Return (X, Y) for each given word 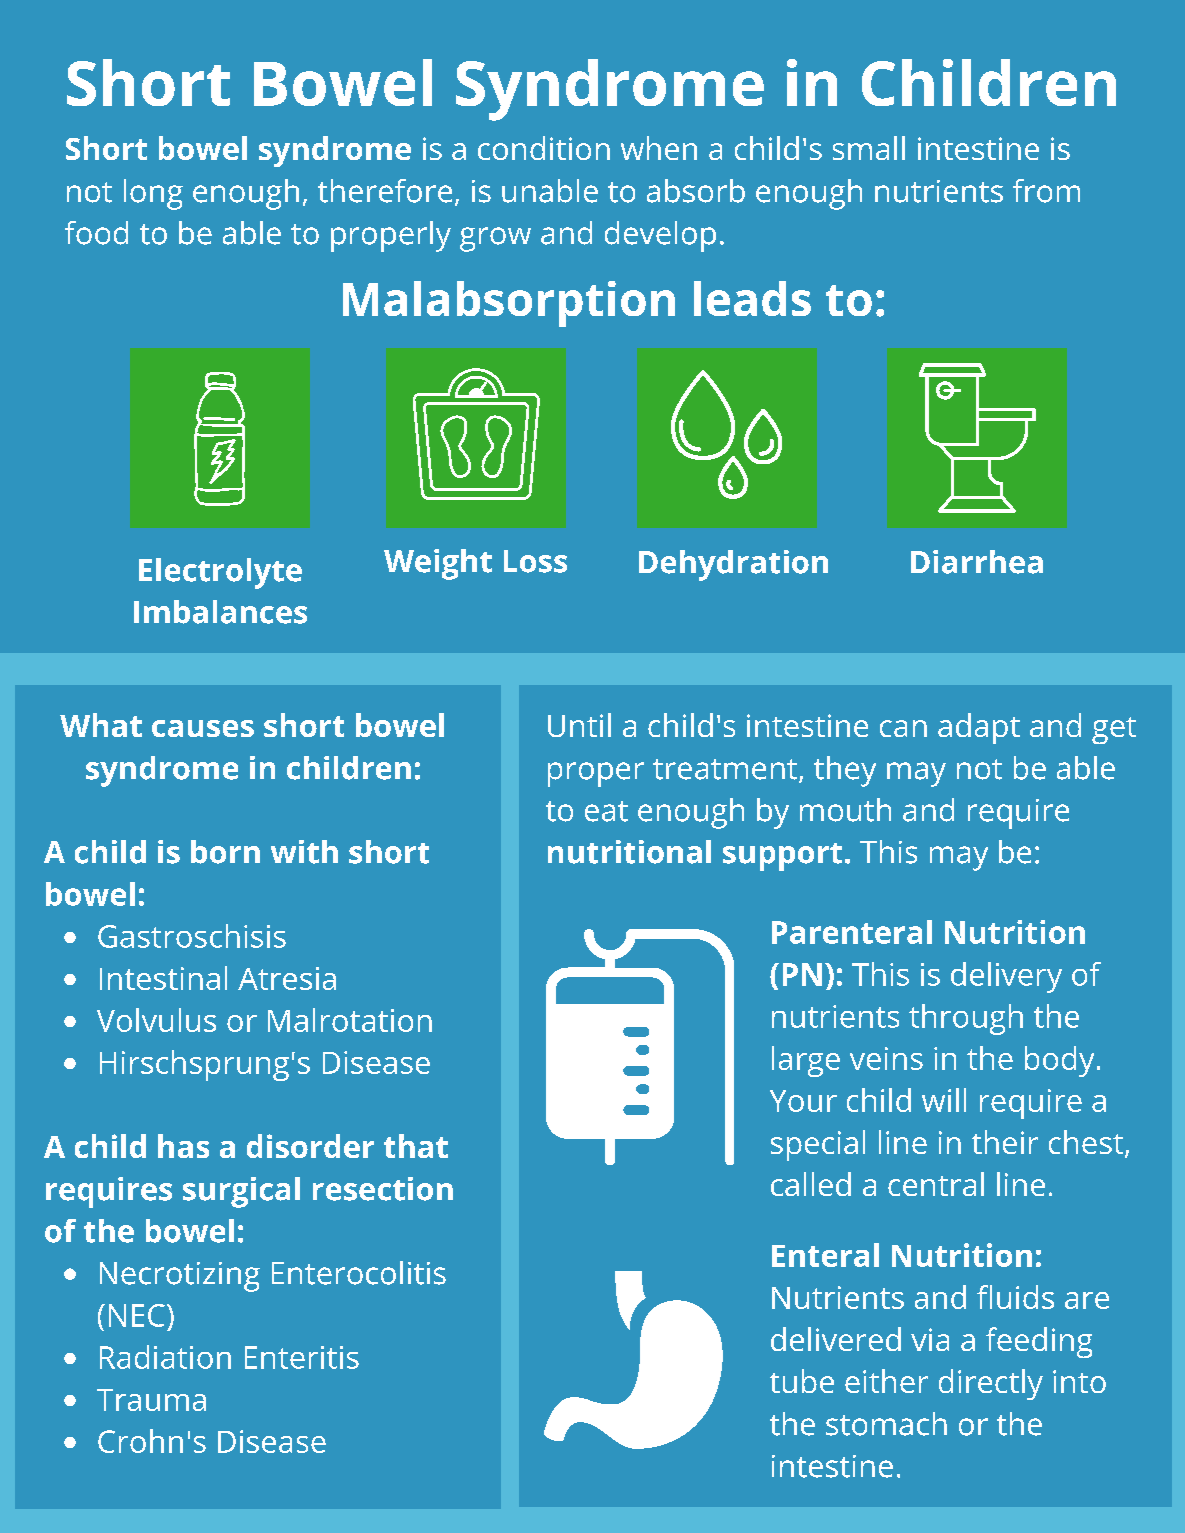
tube (802, 1381)
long (153, 194)
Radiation (165, 1357)
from (1046, 191)
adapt (979, 728)
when (659, 148)
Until (579, 725)
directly (991, 1384)
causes (203, 728)
